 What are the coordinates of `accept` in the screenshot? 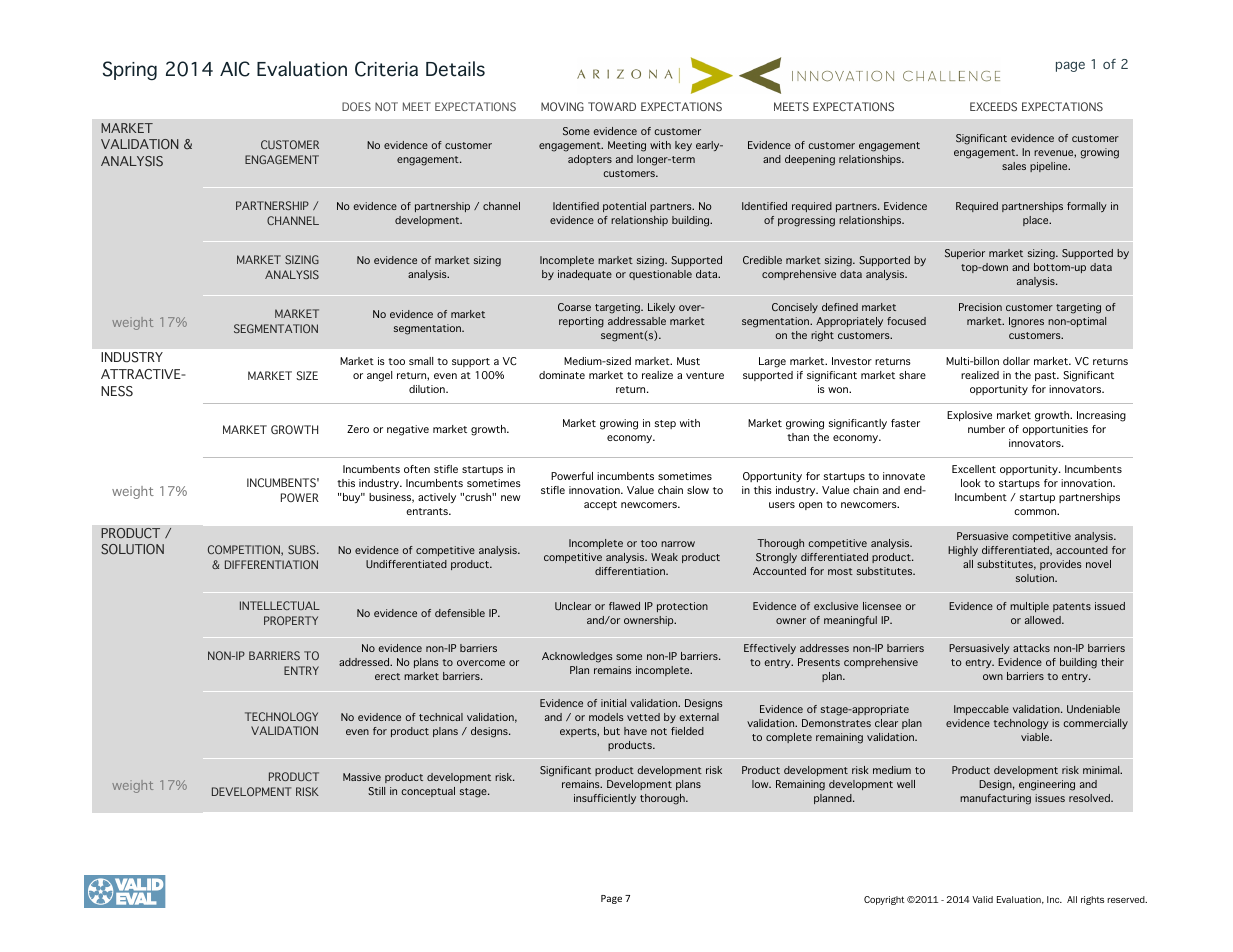 It's located at (600, 505).
